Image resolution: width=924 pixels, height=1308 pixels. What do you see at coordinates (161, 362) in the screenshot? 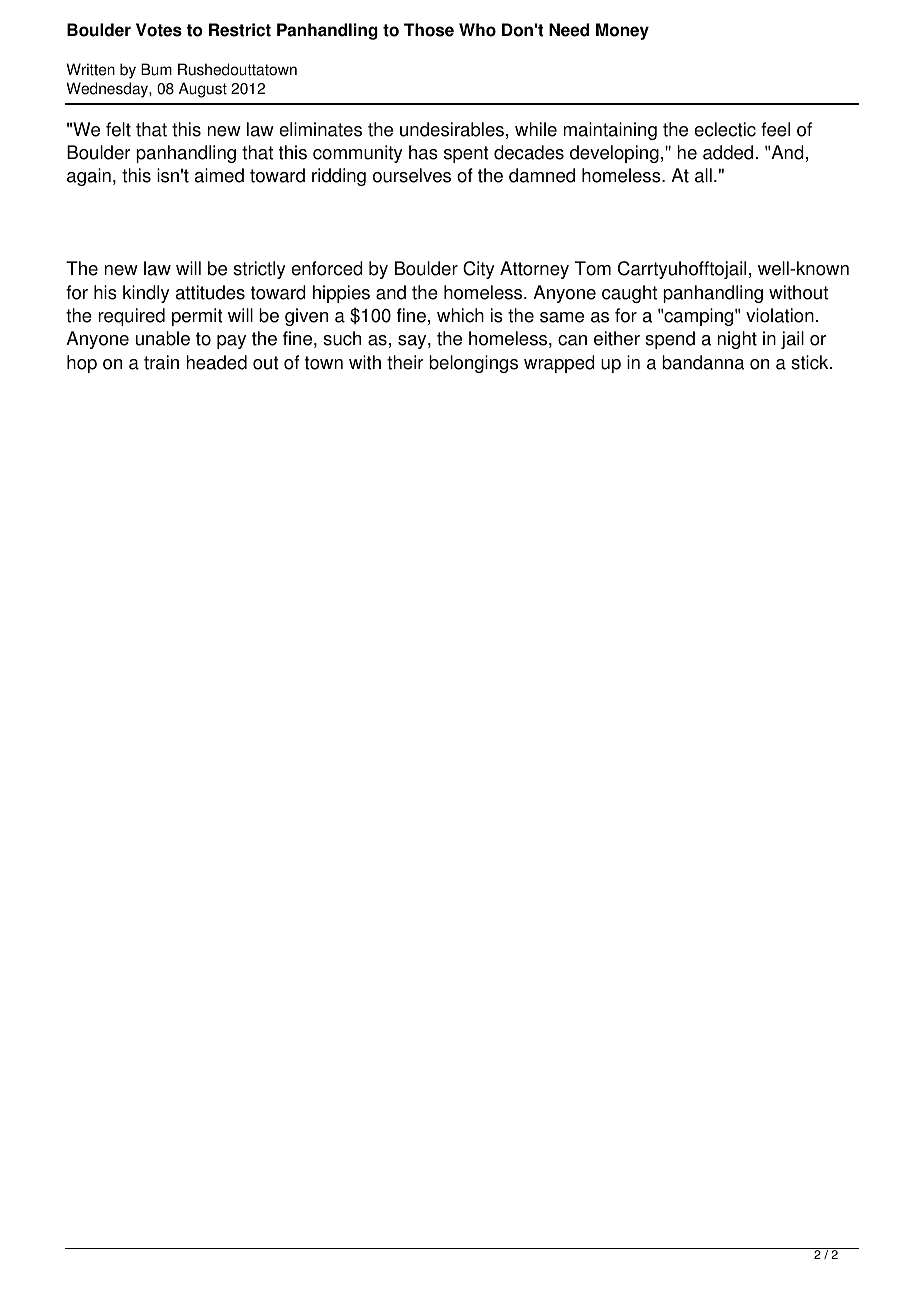
I see `train` at bounding box center [161, 362].
